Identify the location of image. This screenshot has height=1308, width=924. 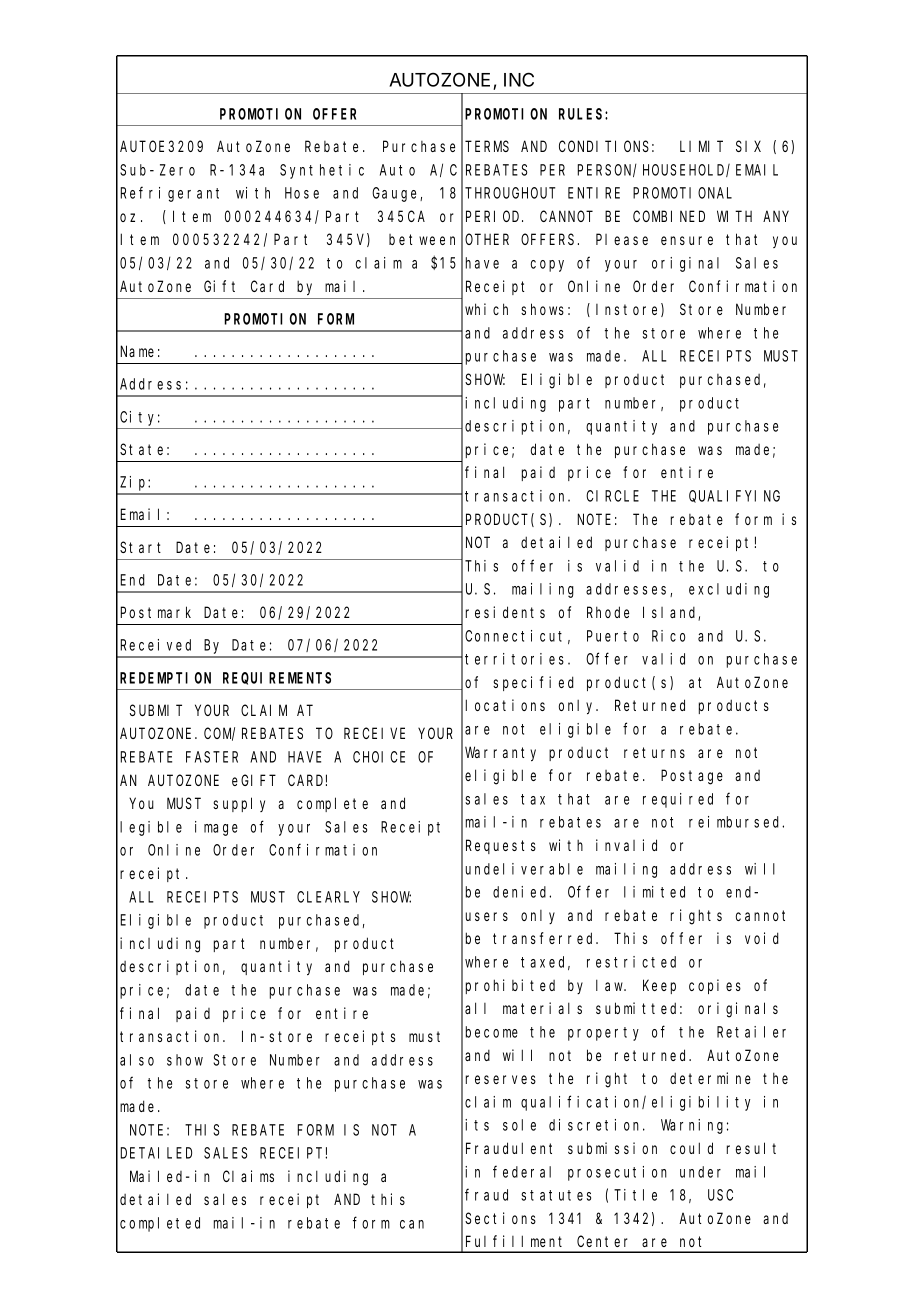
(216, 828).
